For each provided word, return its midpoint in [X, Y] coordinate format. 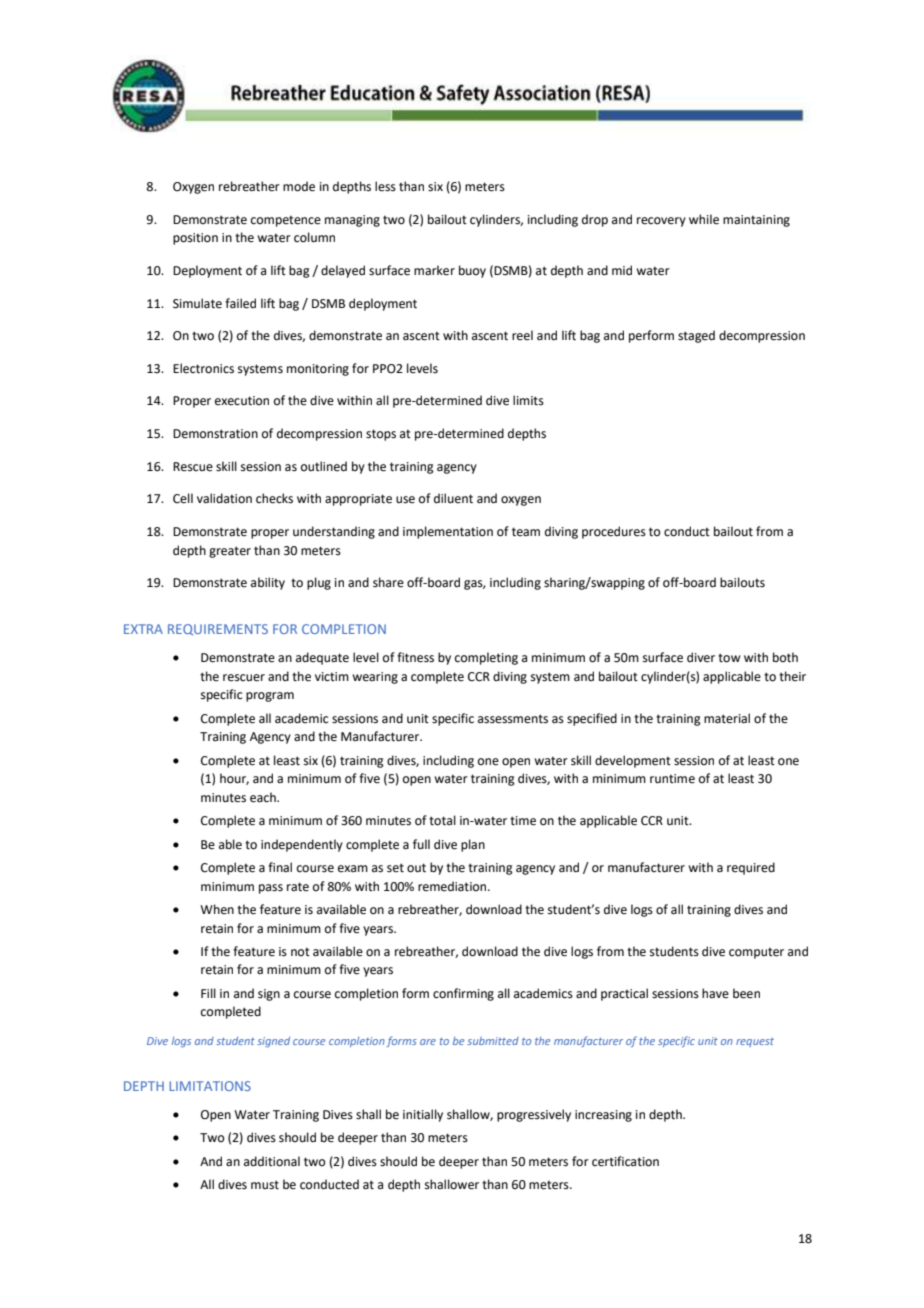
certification [625, 1161]
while [704, 219]
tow [729, 658]
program [270, 697]
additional [272, 1161]
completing [486, 658]
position [195, 239]
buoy [472, 271]
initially [423, 1115]
